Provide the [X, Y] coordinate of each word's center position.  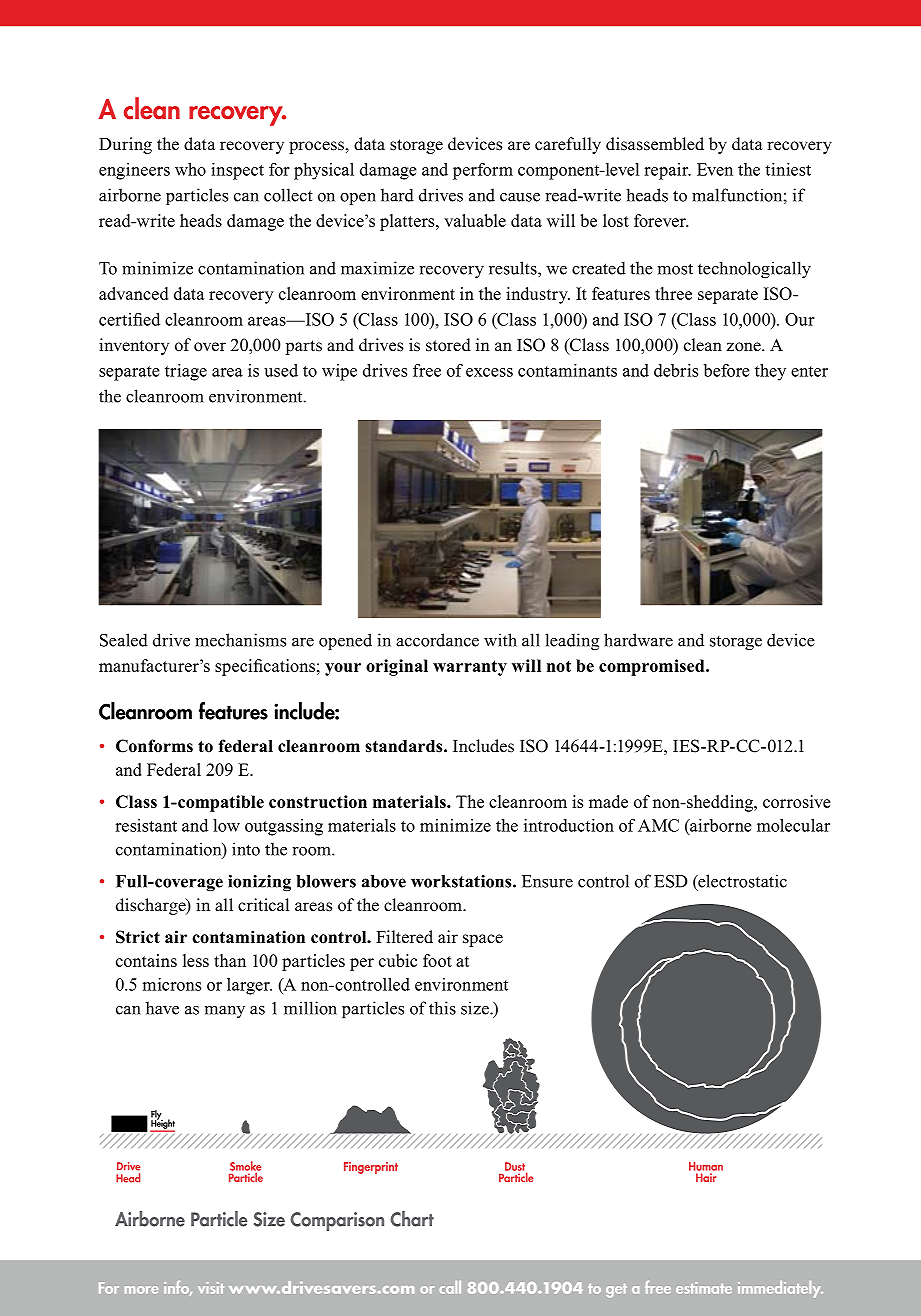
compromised [653, 667]
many [225, 1012]
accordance [437, 640]
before [727, 370]
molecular [793, 825]
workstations [462, 881]
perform [483, 171]
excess [489, 372]
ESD [671, 881]
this [442, 1008]
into [246, 849]
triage [186, 372]
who [190, 169]
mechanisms [240, 640]
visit [211, 1288]
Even [715, 169]
